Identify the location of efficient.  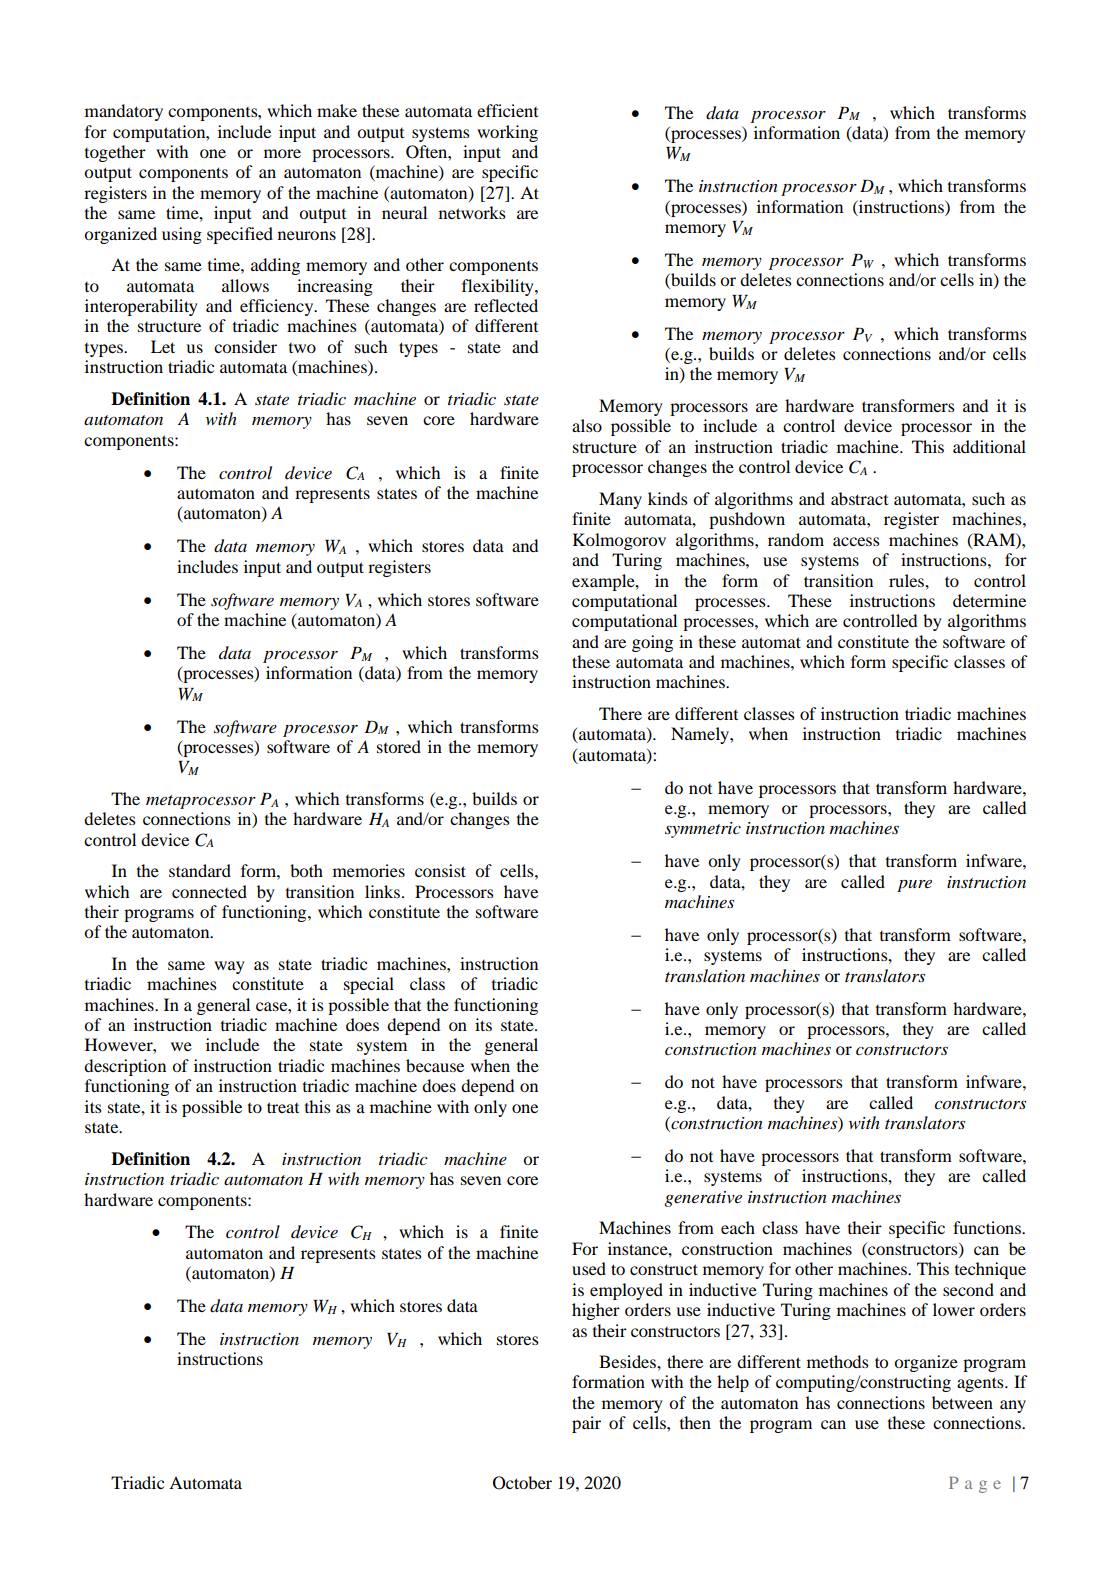
(507, 110).
